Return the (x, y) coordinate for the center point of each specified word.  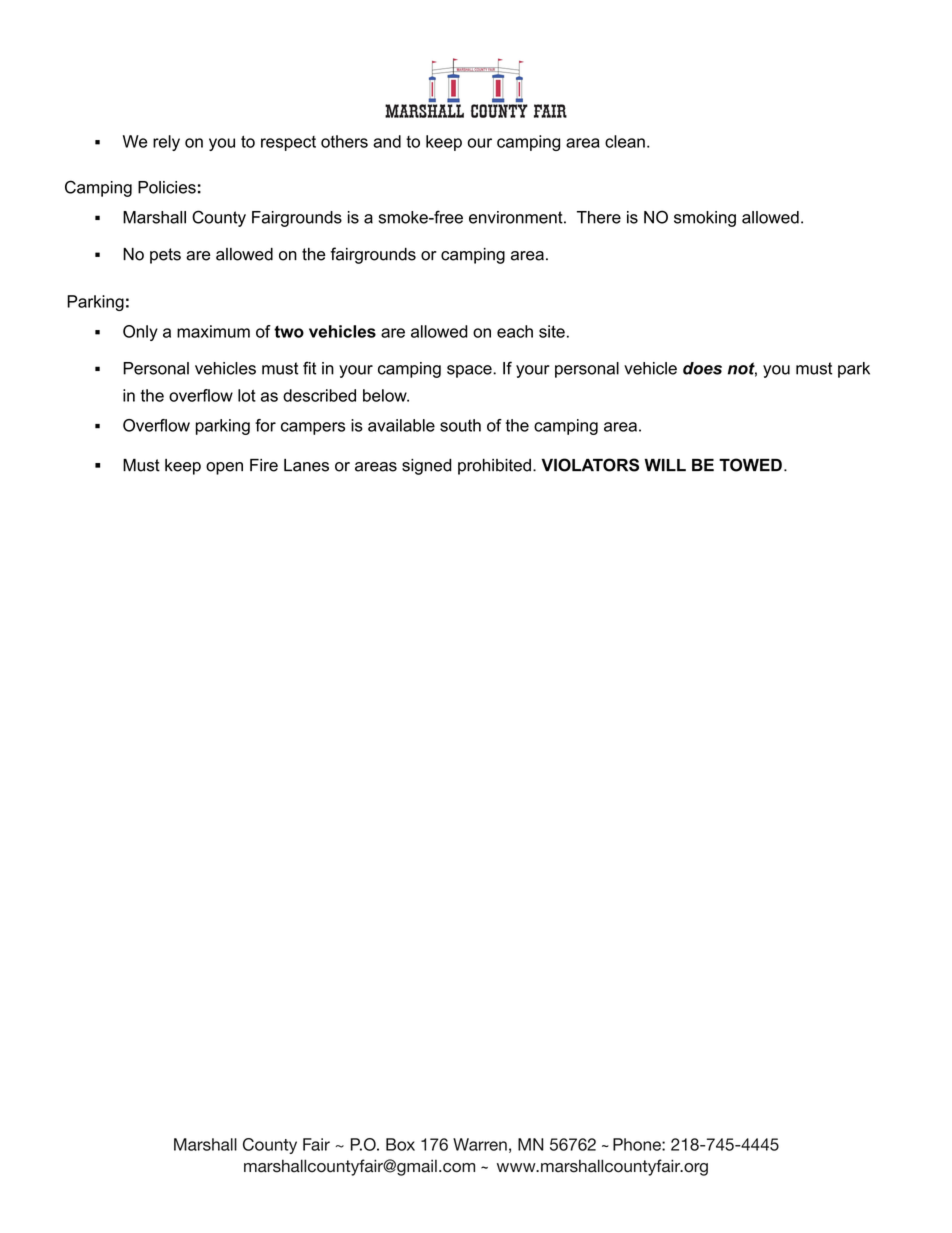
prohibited (494, 467)
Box (400, 1144)
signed (427, 467)
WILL (665, 465)
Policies (167, 187)
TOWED (750, 465)
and (387, 141)
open (224, 468)
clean (625, 141)
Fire (264, 465)
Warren (480, 1144)
